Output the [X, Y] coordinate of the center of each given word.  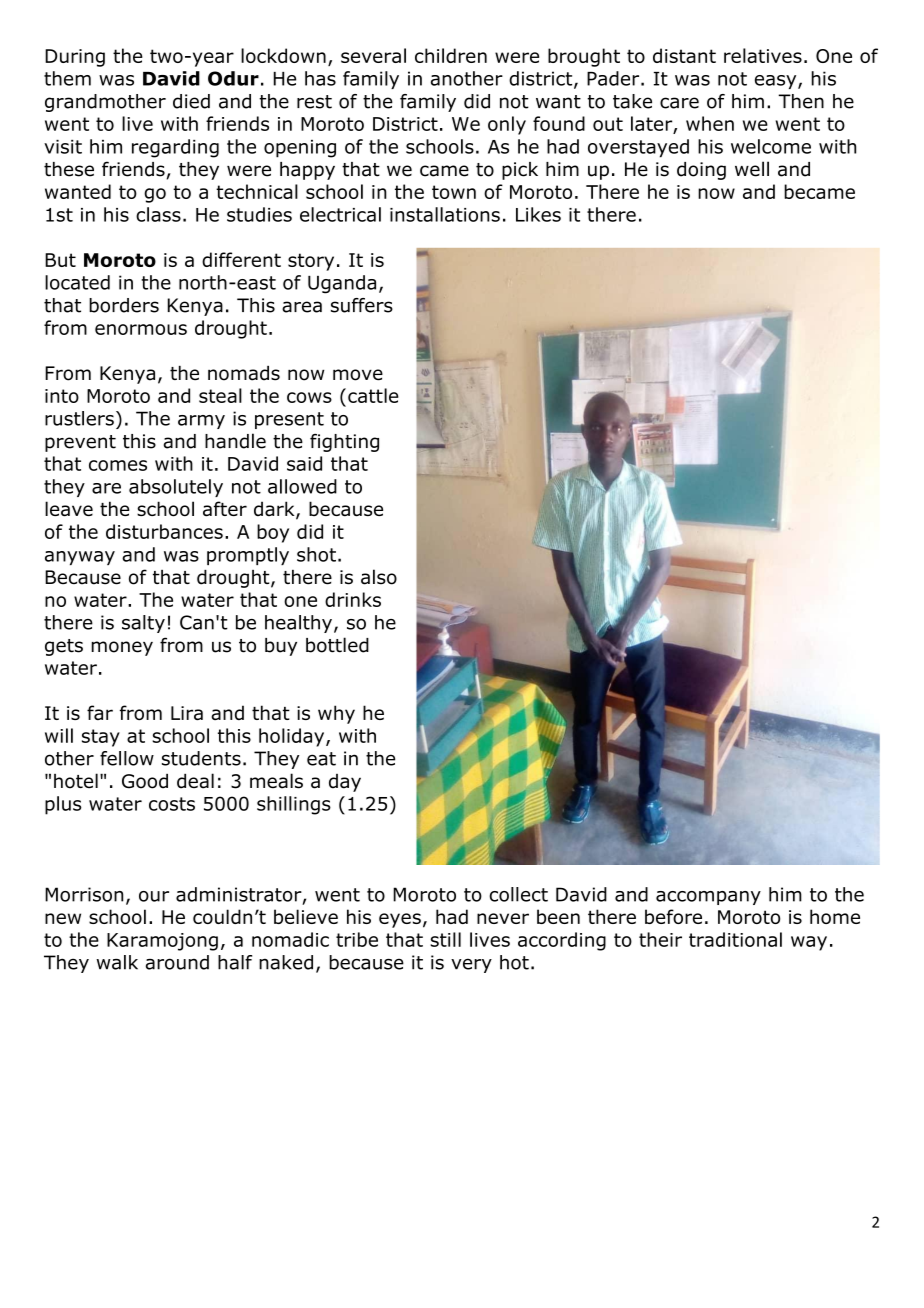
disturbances [164, 531]
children [451, 55]
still [445, 939]
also [379, 577]
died [191, 101]
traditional [735, 939]
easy [777, 82]
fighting [344, 443]
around [177, 962]
